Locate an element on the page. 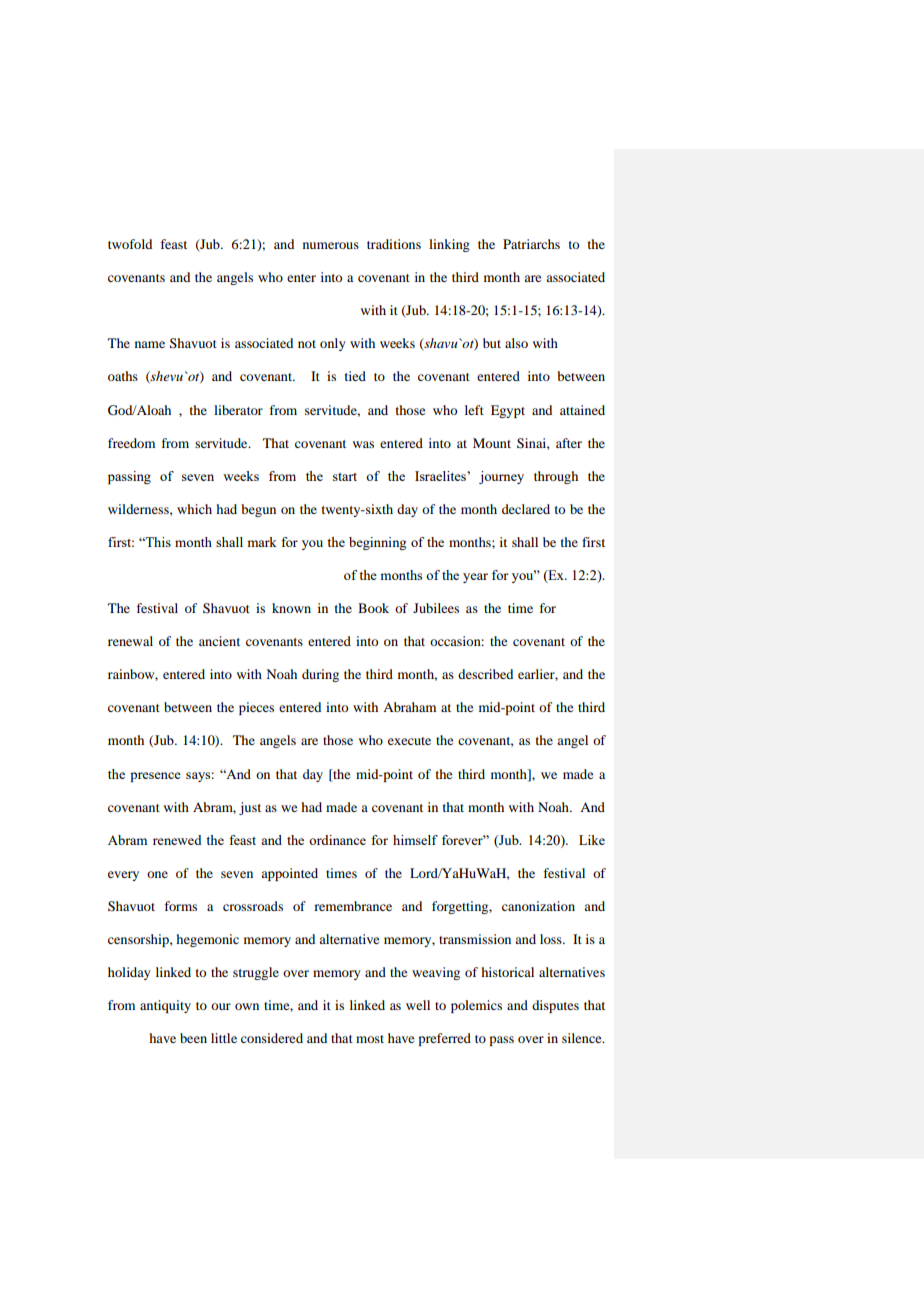 This page has width=924, height=1308. most is located at coordinates (370, 1039).
